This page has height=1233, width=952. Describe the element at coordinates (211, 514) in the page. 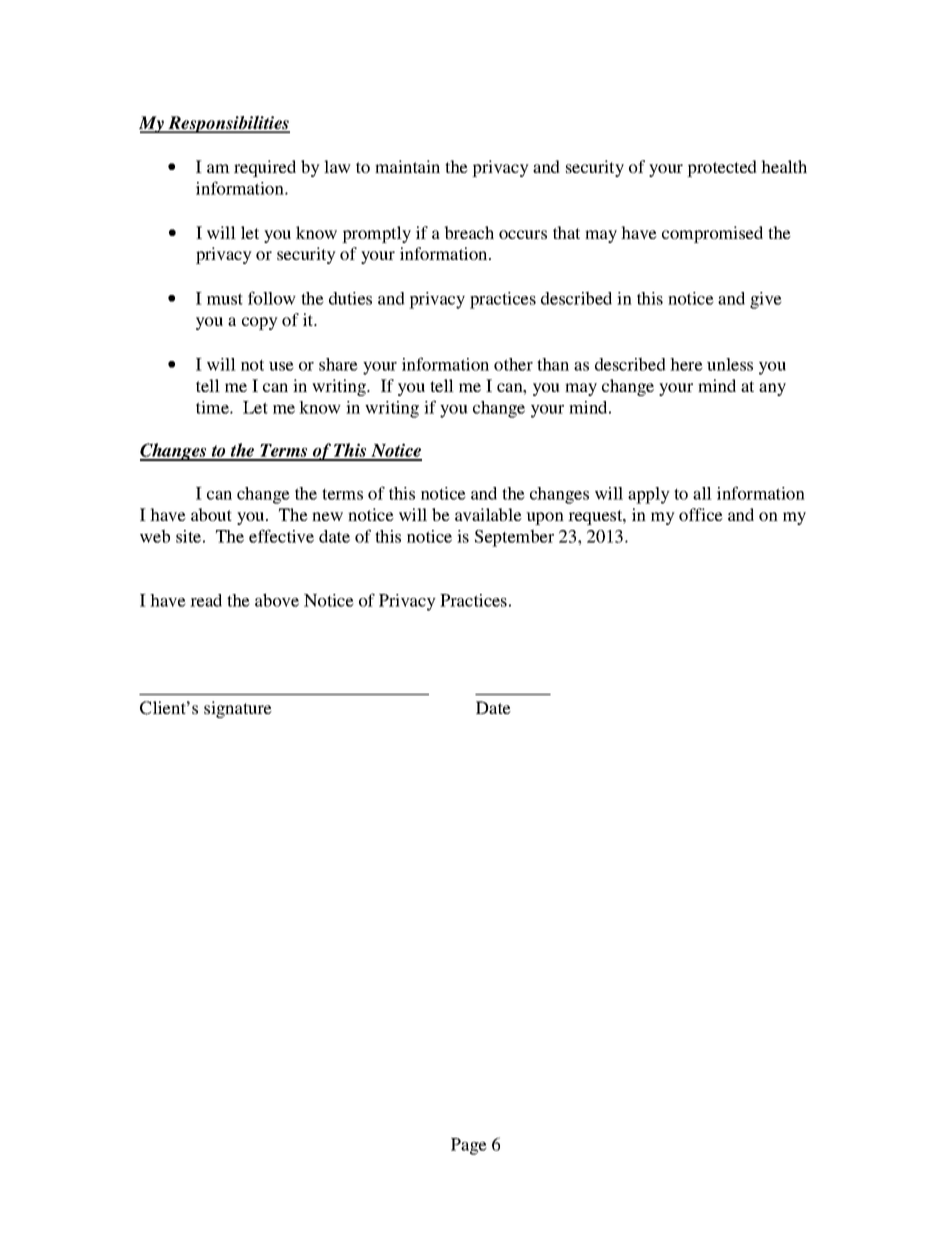

I see `about` at that location.
